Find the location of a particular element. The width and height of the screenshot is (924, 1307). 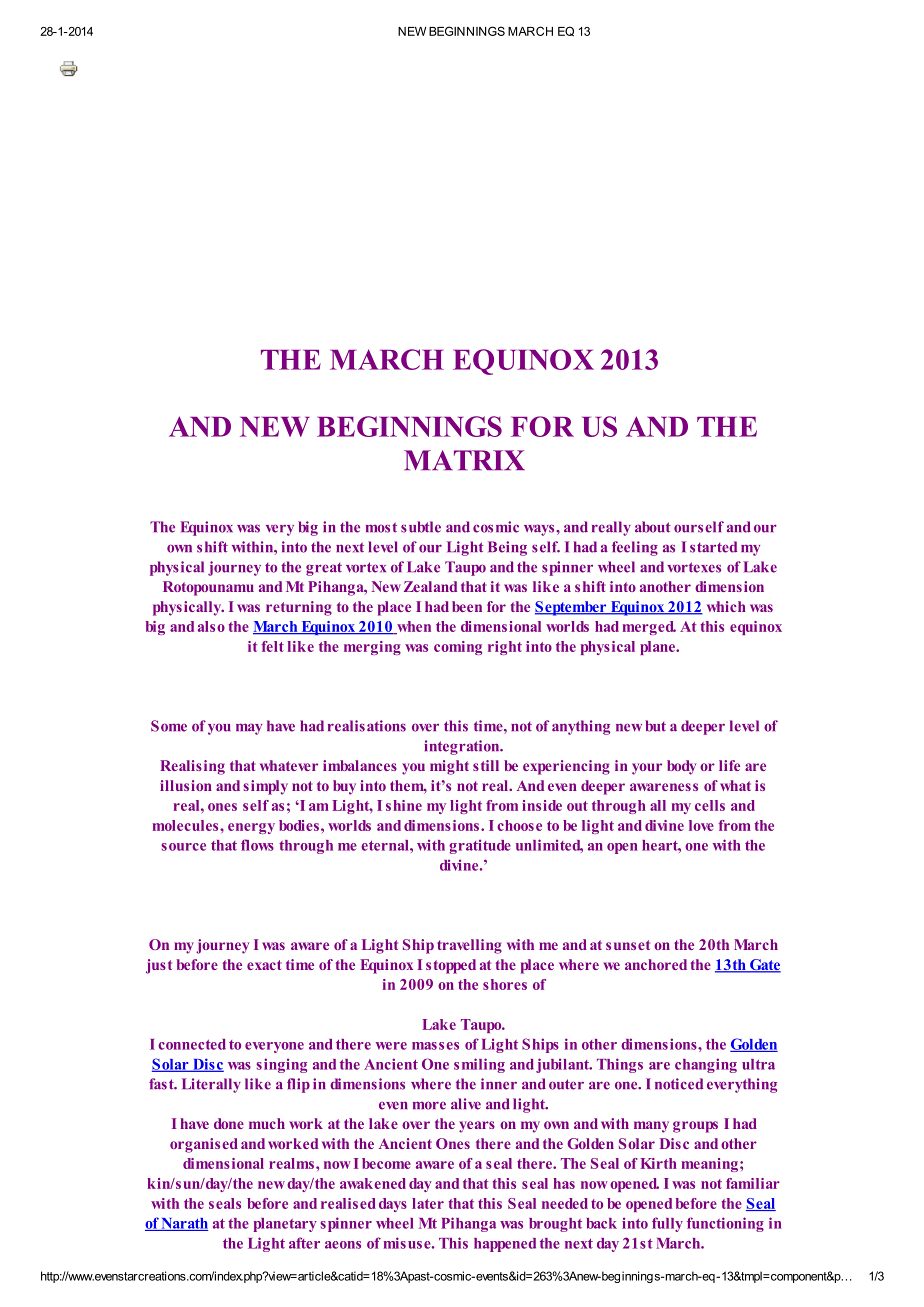

smiling is located at coordinates (479, 1065).
